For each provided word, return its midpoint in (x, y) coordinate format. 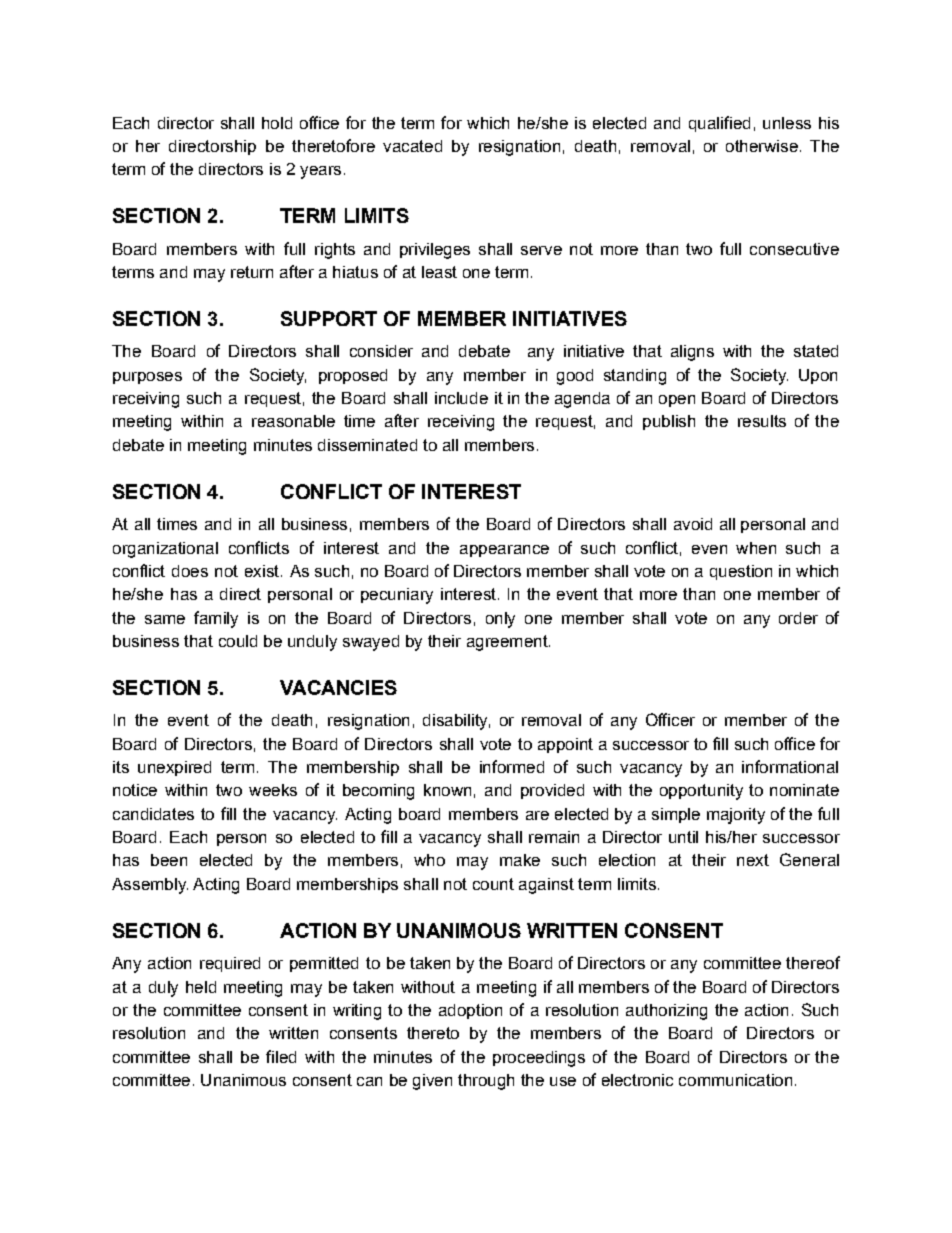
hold (277, 123)
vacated (412, 146)
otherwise (762, 146)
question (741, 572)
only (500, 620)
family (216, 619)
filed (281, 1056)
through (486, 1082)
